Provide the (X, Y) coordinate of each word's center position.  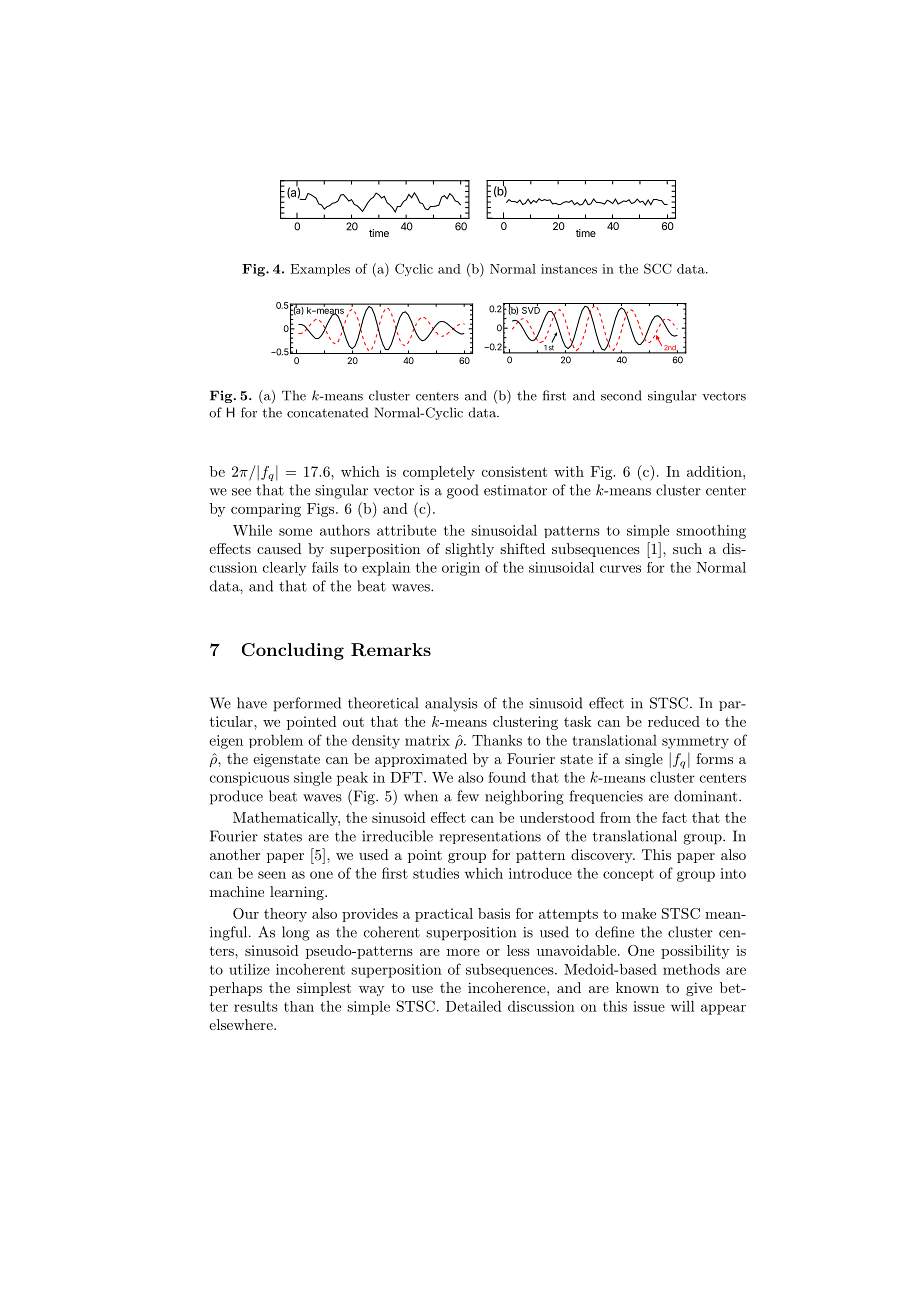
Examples (320, 270)
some (295, 532)
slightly (469, 550)
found (507, 777)
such (687, 548)
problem (276, 741)
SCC (658, 268)
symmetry (695, 742)
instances (569, 269)
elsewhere (242, 1024)
